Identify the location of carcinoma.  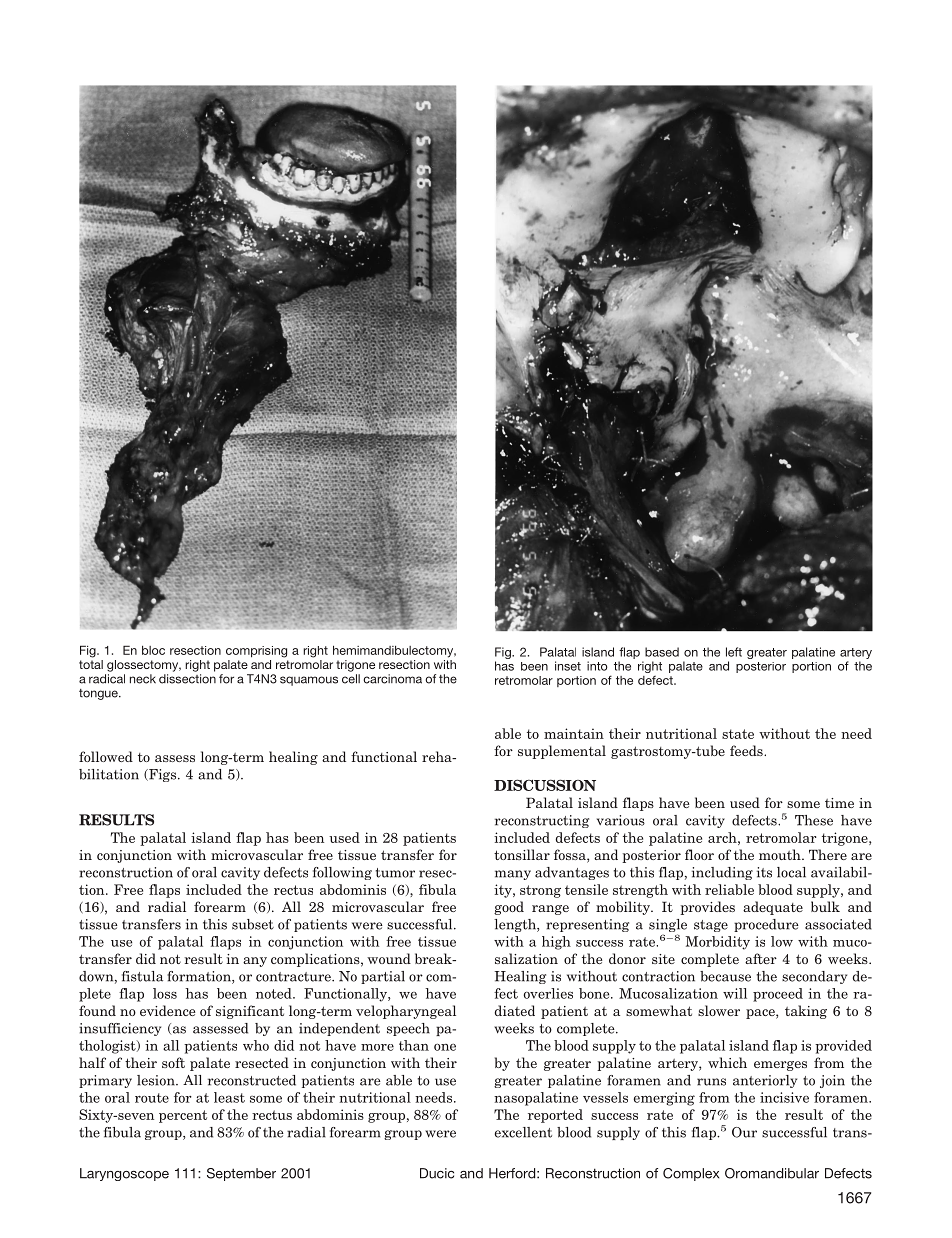
(392, 679).
